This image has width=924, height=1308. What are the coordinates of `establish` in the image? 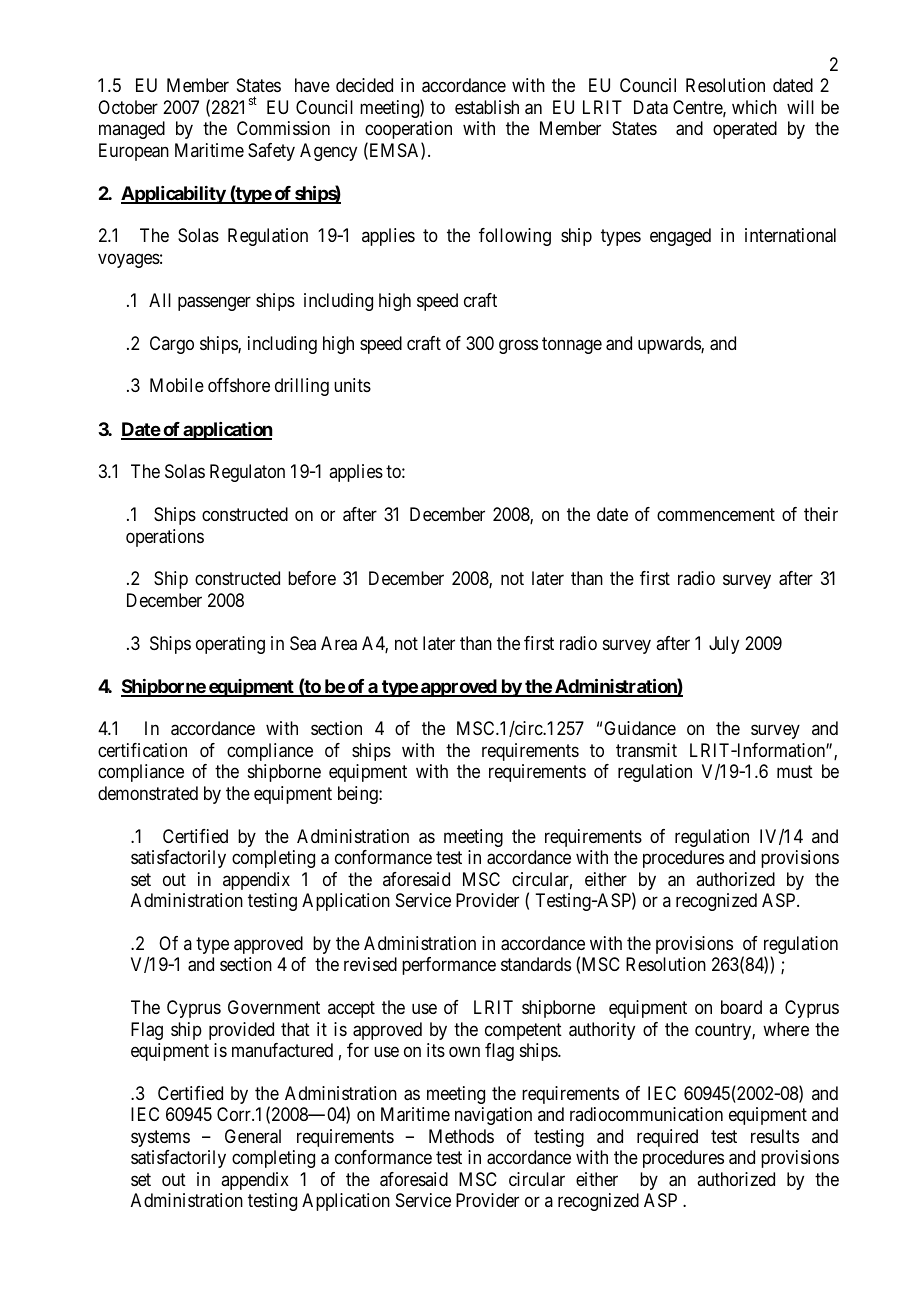 It's located at (487, 107).
